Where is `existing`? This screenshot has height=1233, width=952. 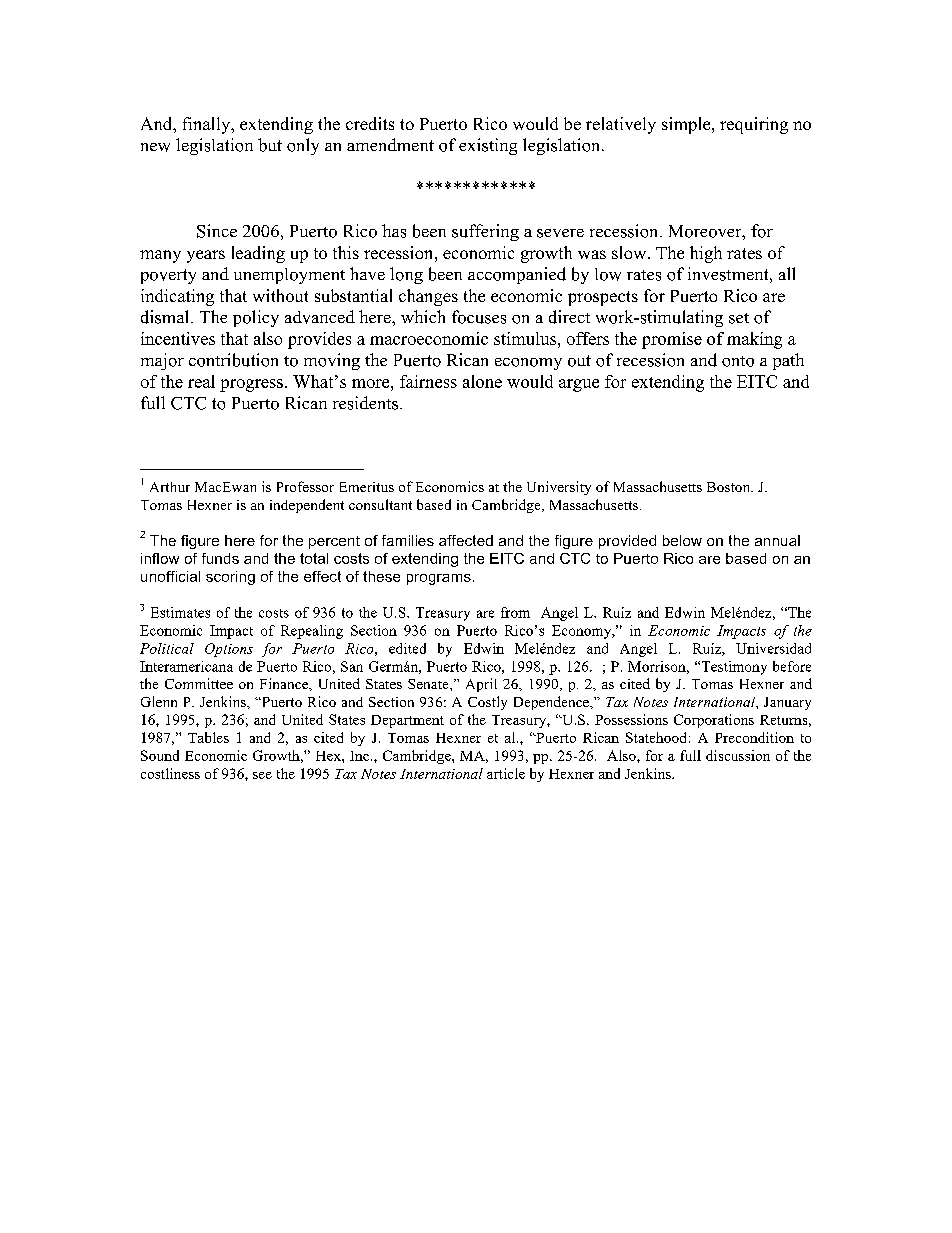 existing is located at coordinates (488, 146).
